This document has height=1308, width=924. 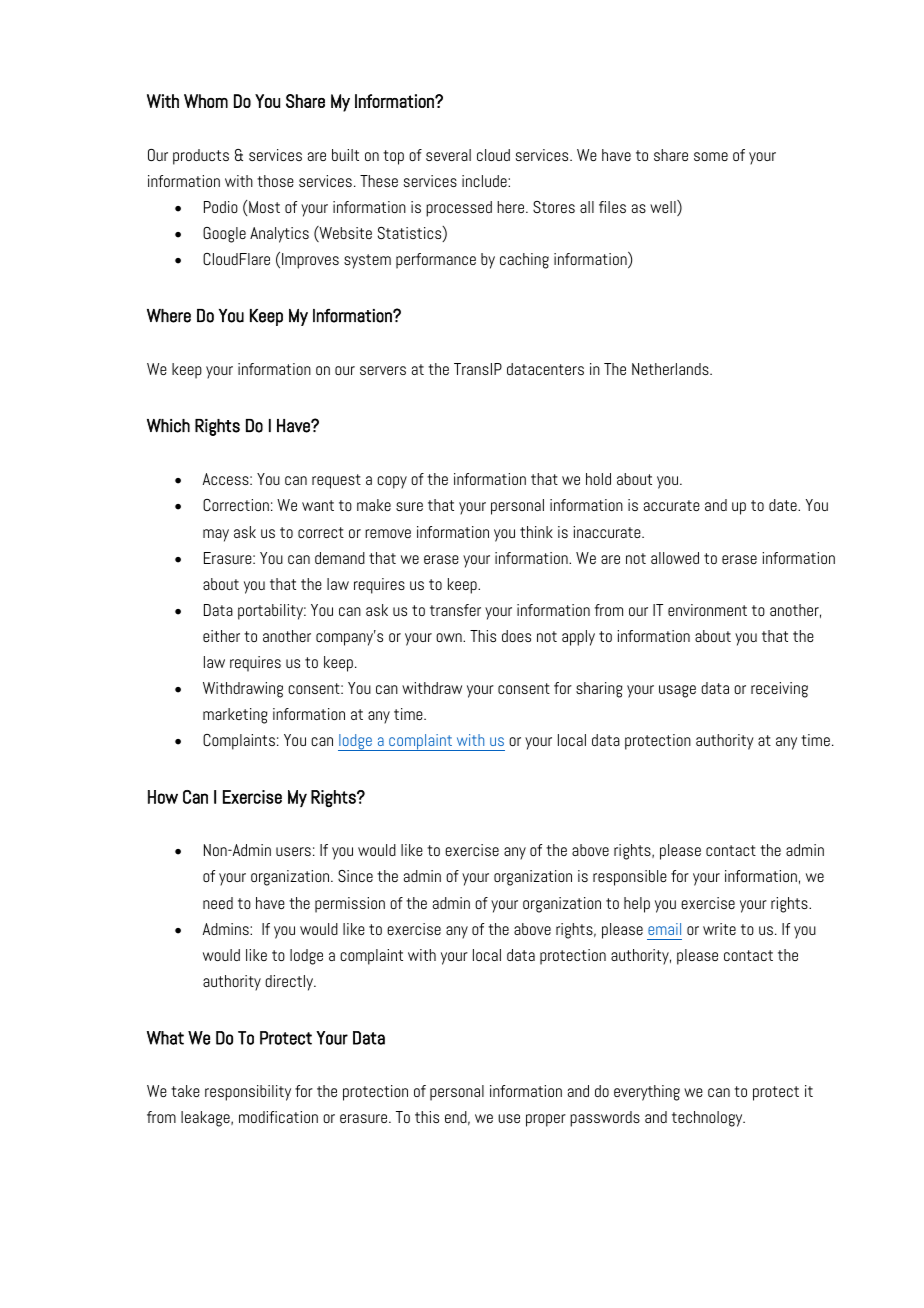 What do you see at coordinates (248, 1093) in the document?
I see `responsibility` at bounding box center [248, 1093].
